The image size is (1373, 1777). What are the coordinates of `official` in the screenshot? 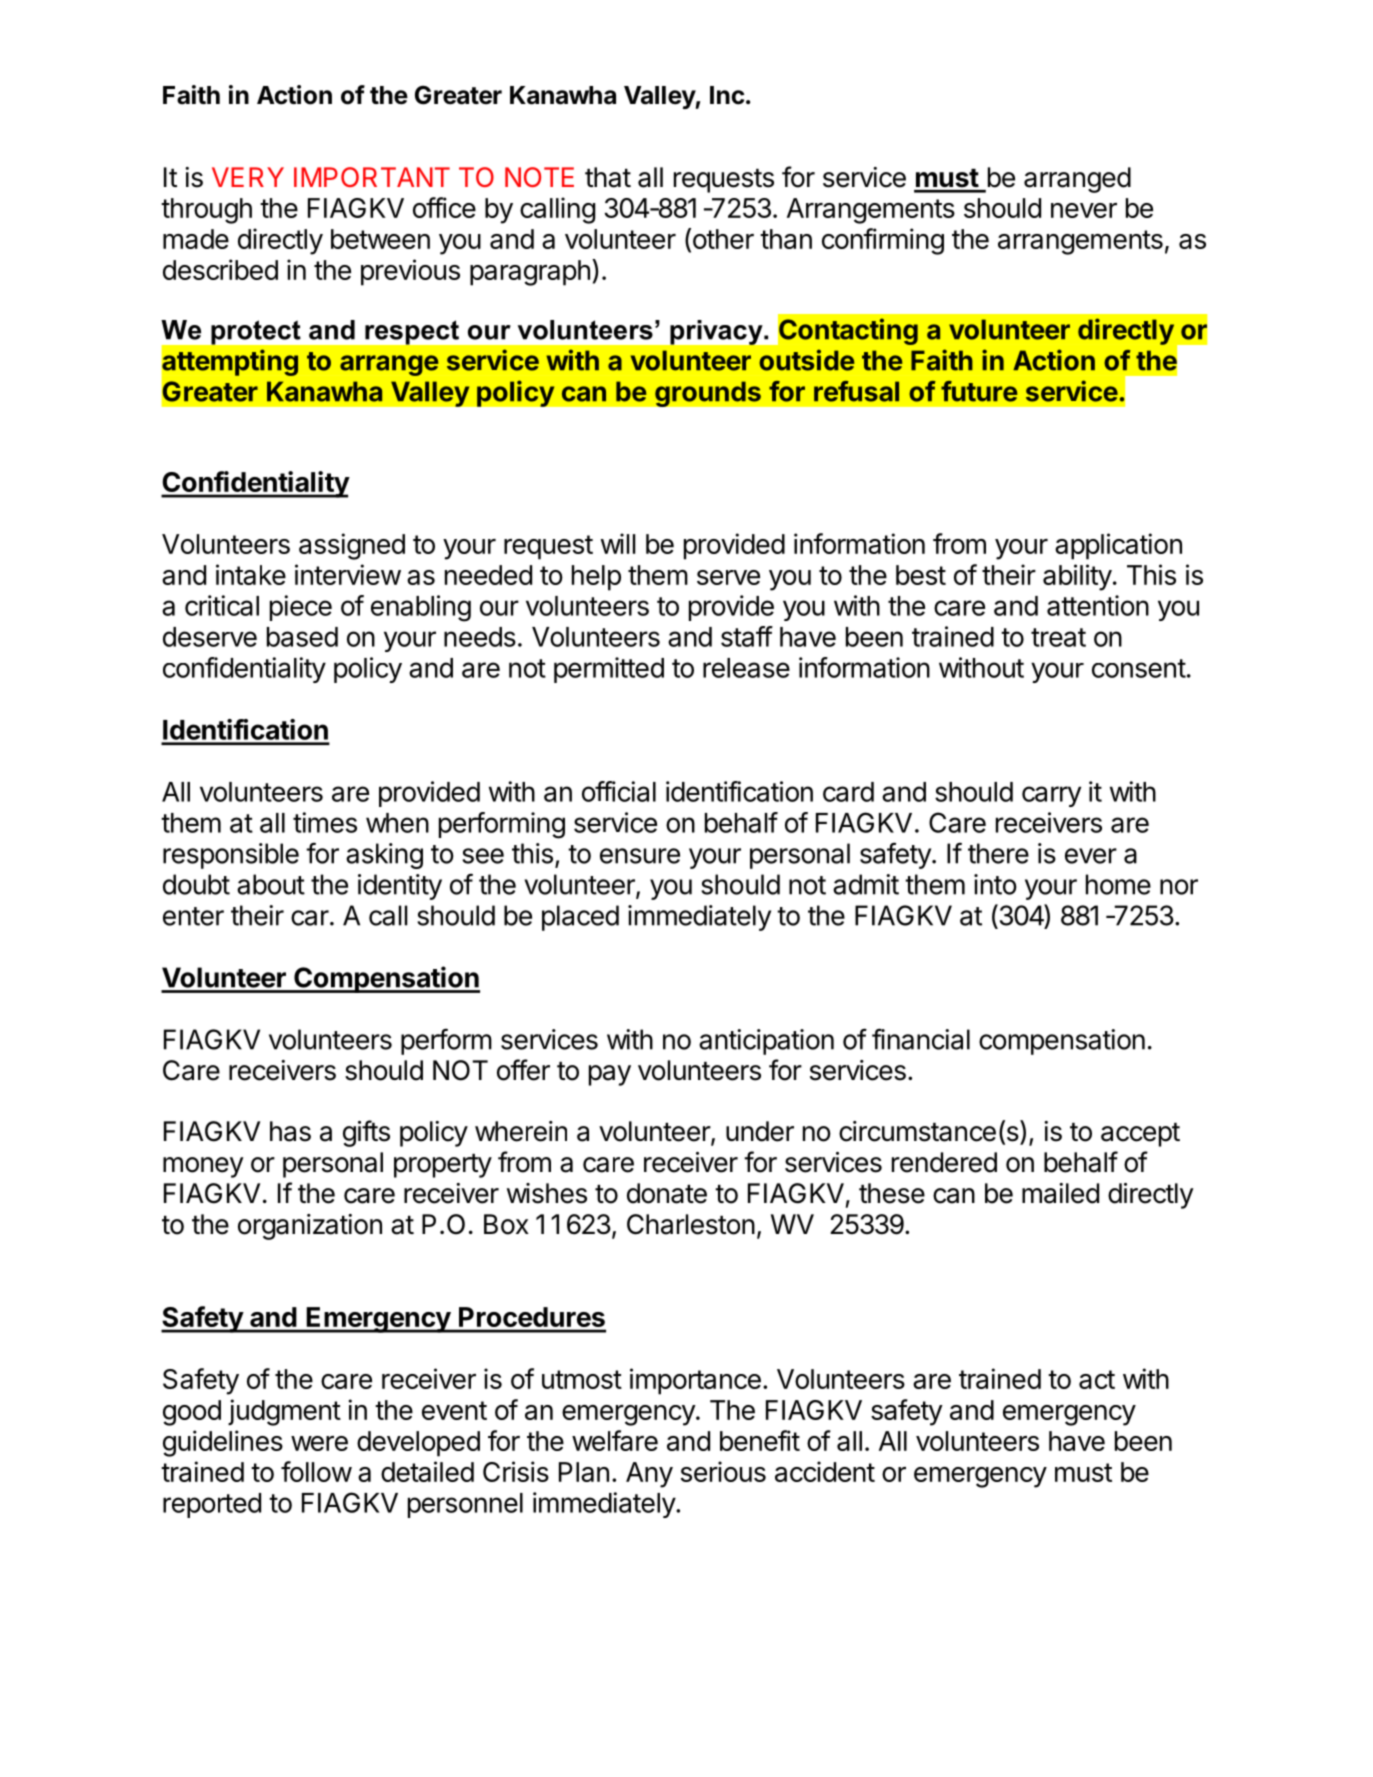 It's located at (619, 791).
